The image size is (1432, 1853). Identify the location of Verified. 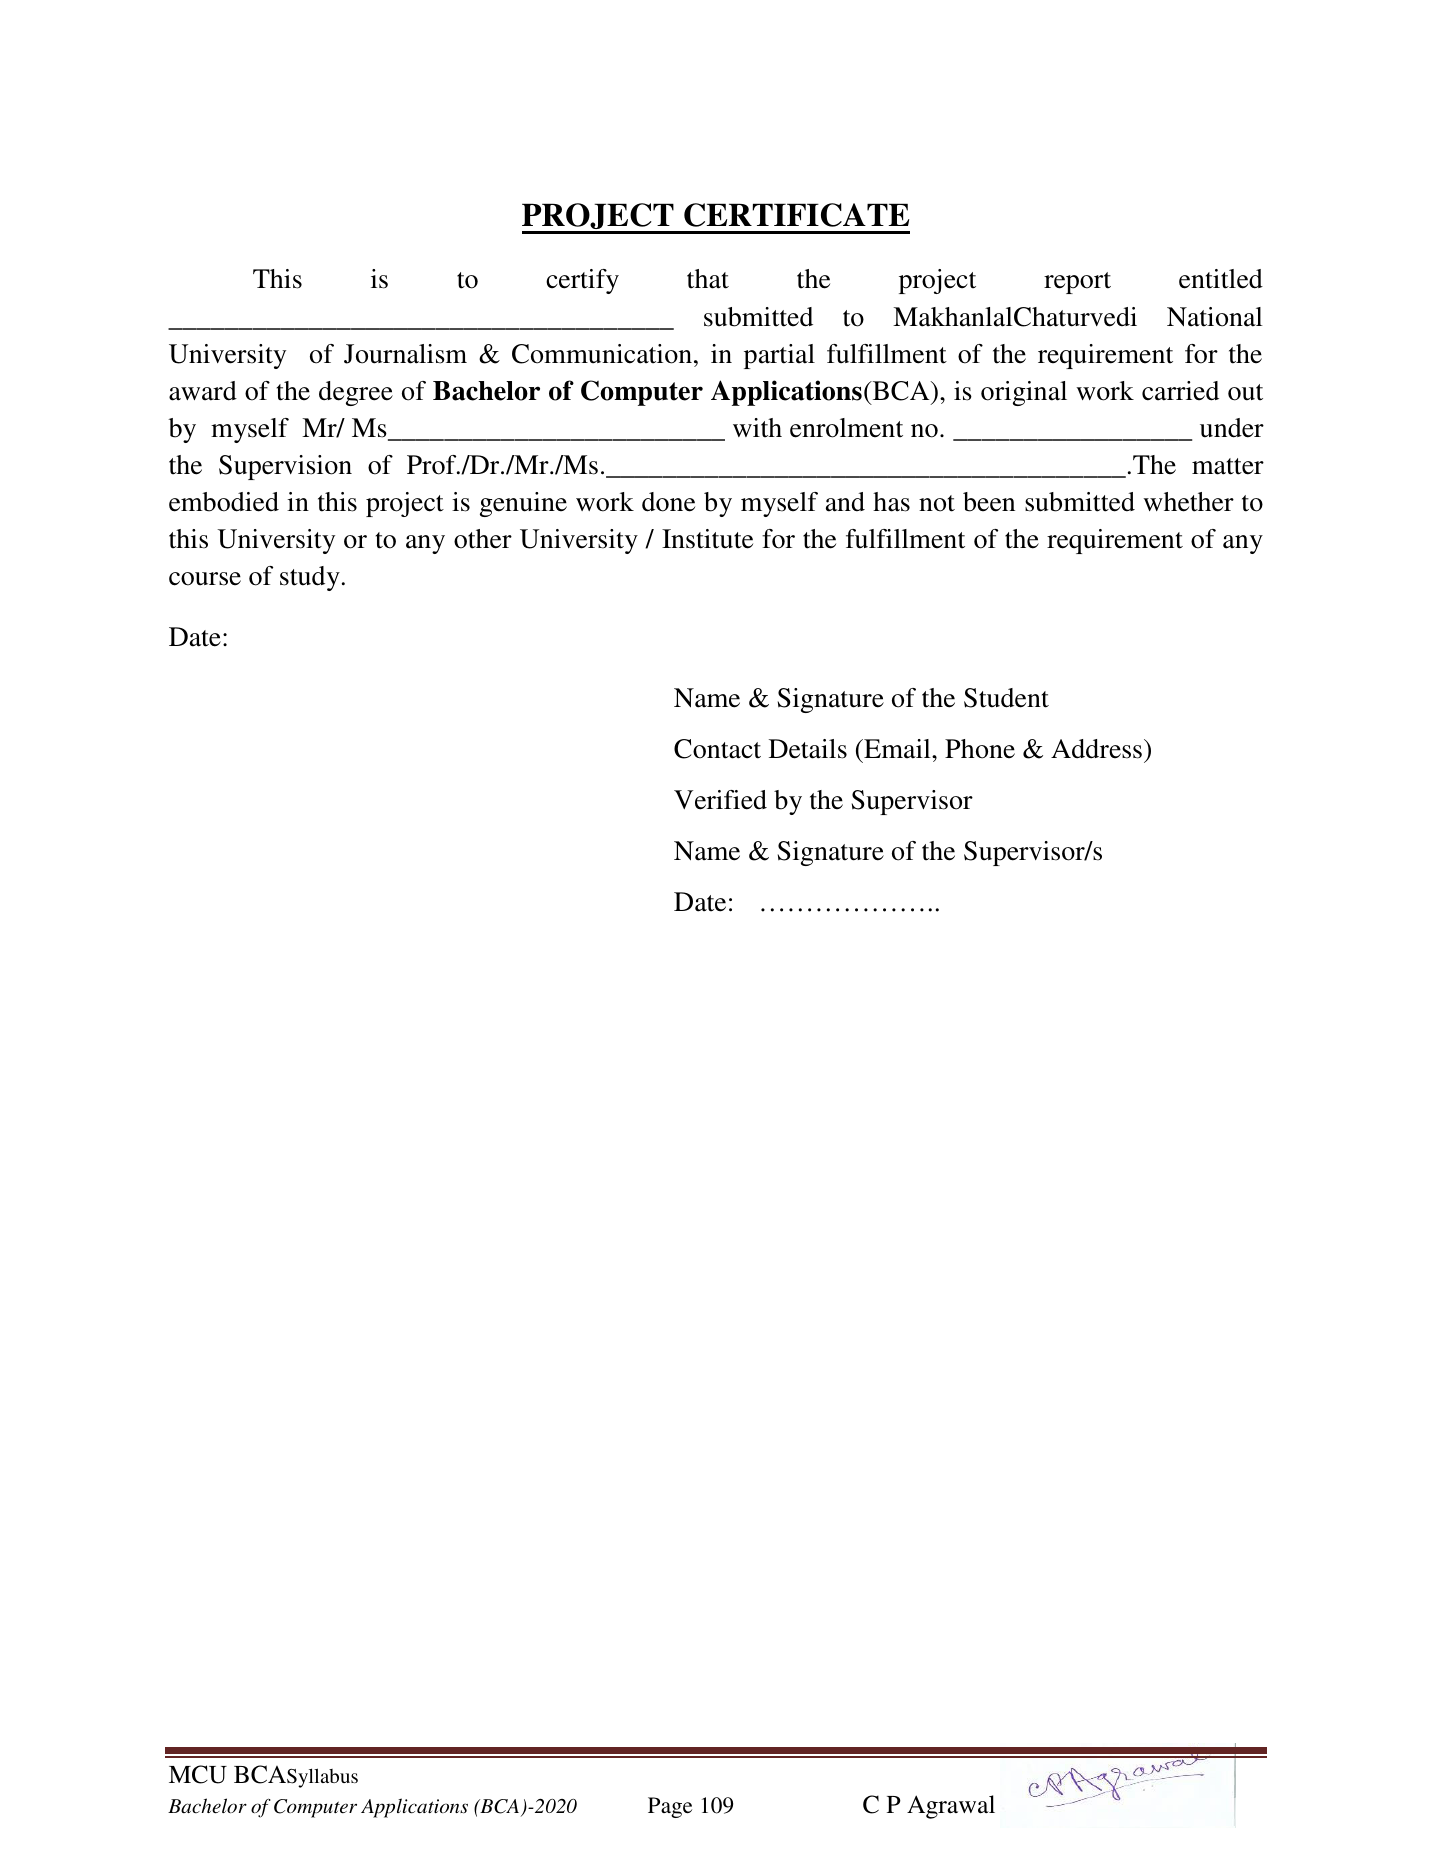
(720, 800).
